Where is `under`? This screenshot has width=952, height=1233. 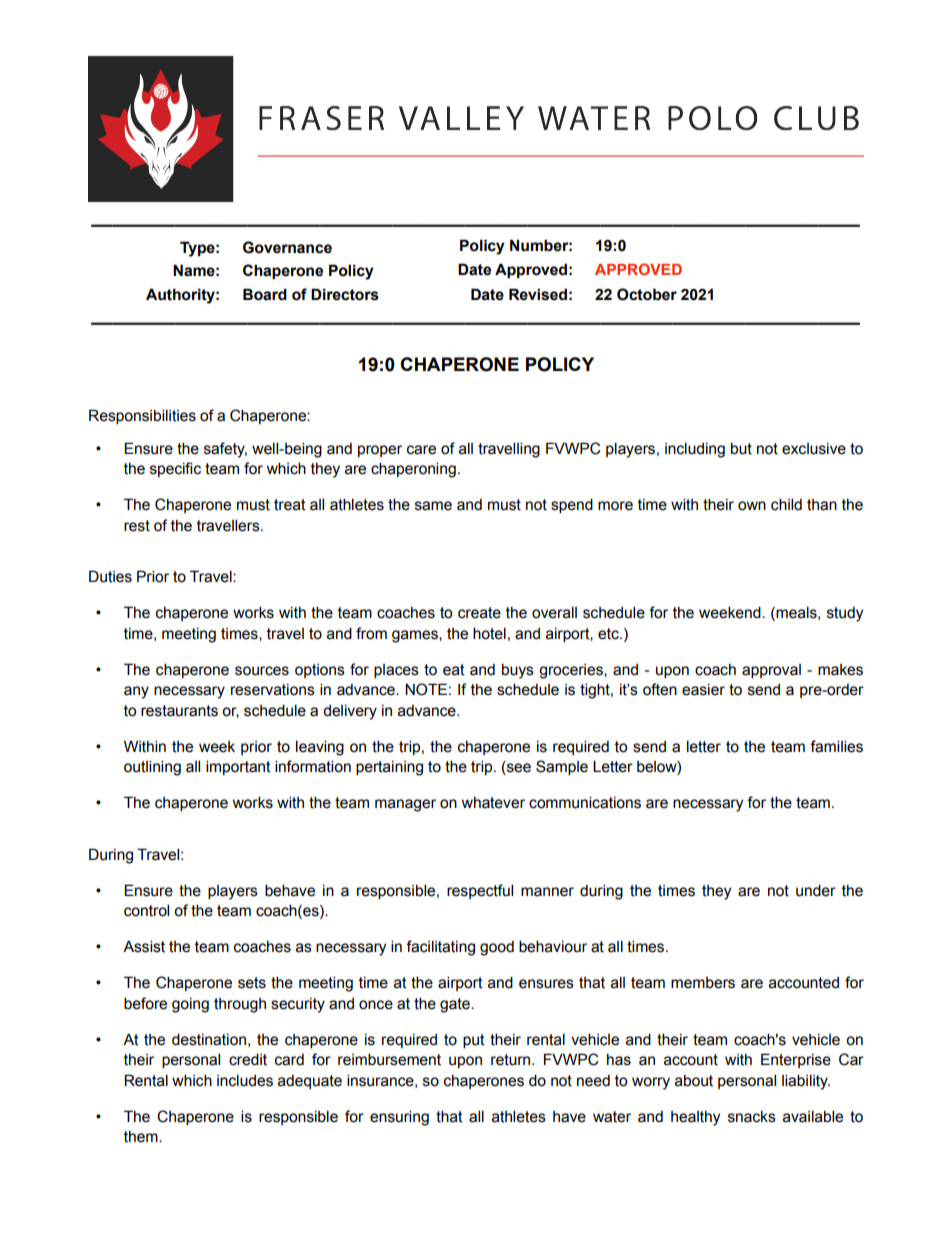
under is located at coordinates (816, 890).
